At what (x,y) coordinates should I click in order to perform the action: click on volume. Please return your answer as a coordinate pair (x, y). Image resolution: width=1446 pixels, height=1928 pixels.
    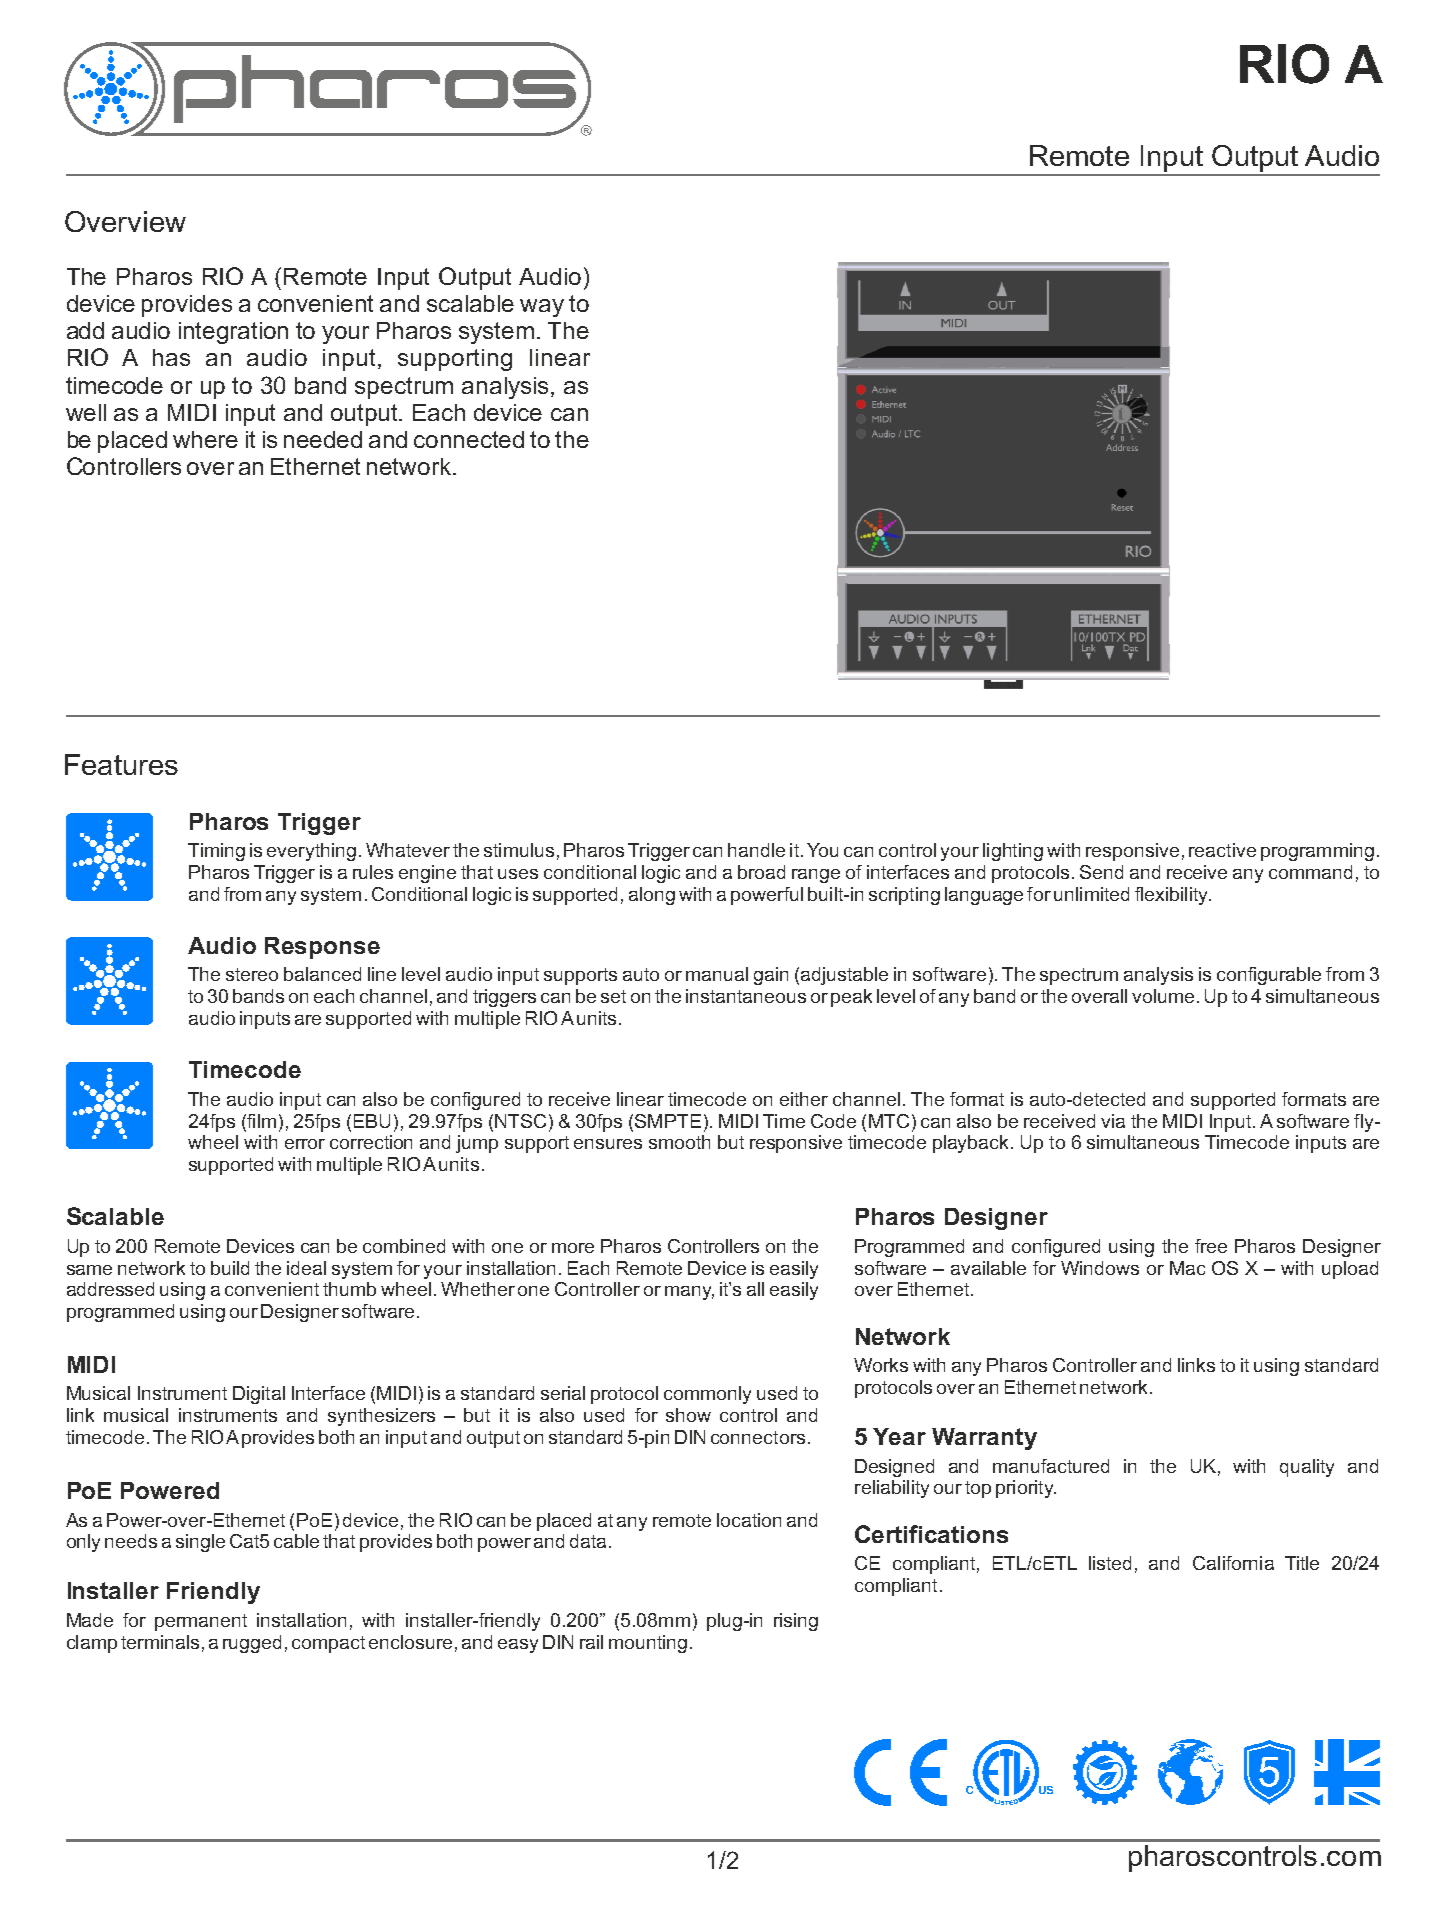
    Looking at the image, I should click on (1163, 996).
